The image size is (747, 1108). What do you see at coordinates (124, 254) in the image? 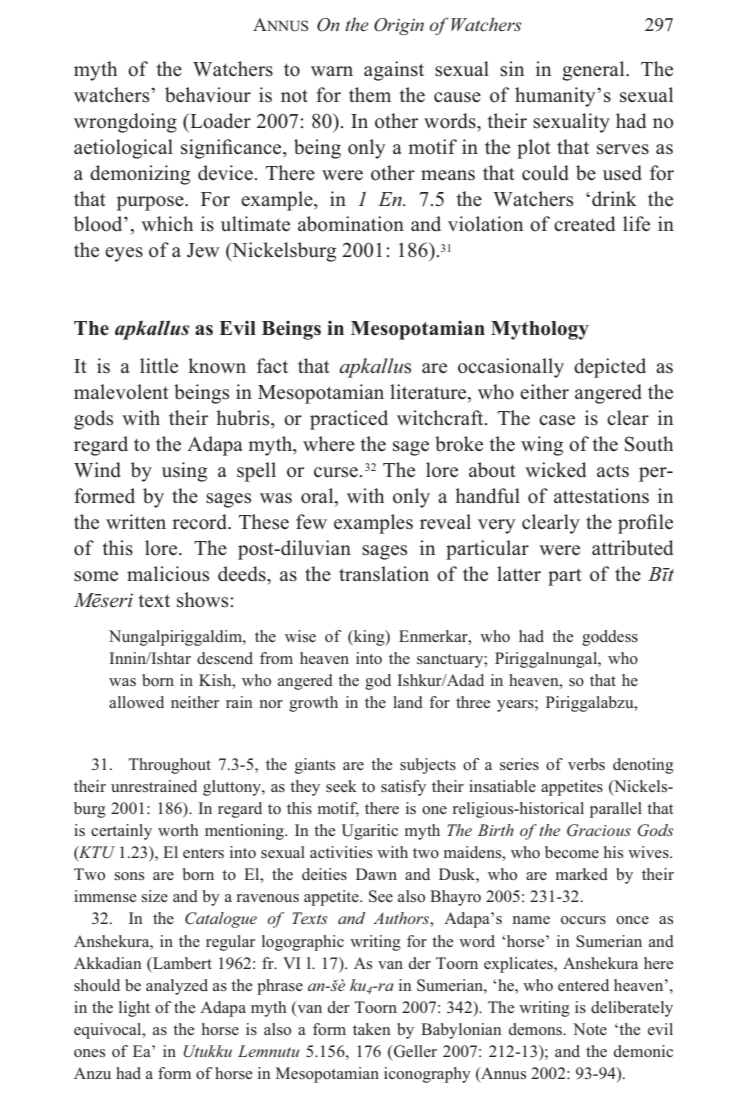
I see `eyes` at bounding box center [124, 254].
